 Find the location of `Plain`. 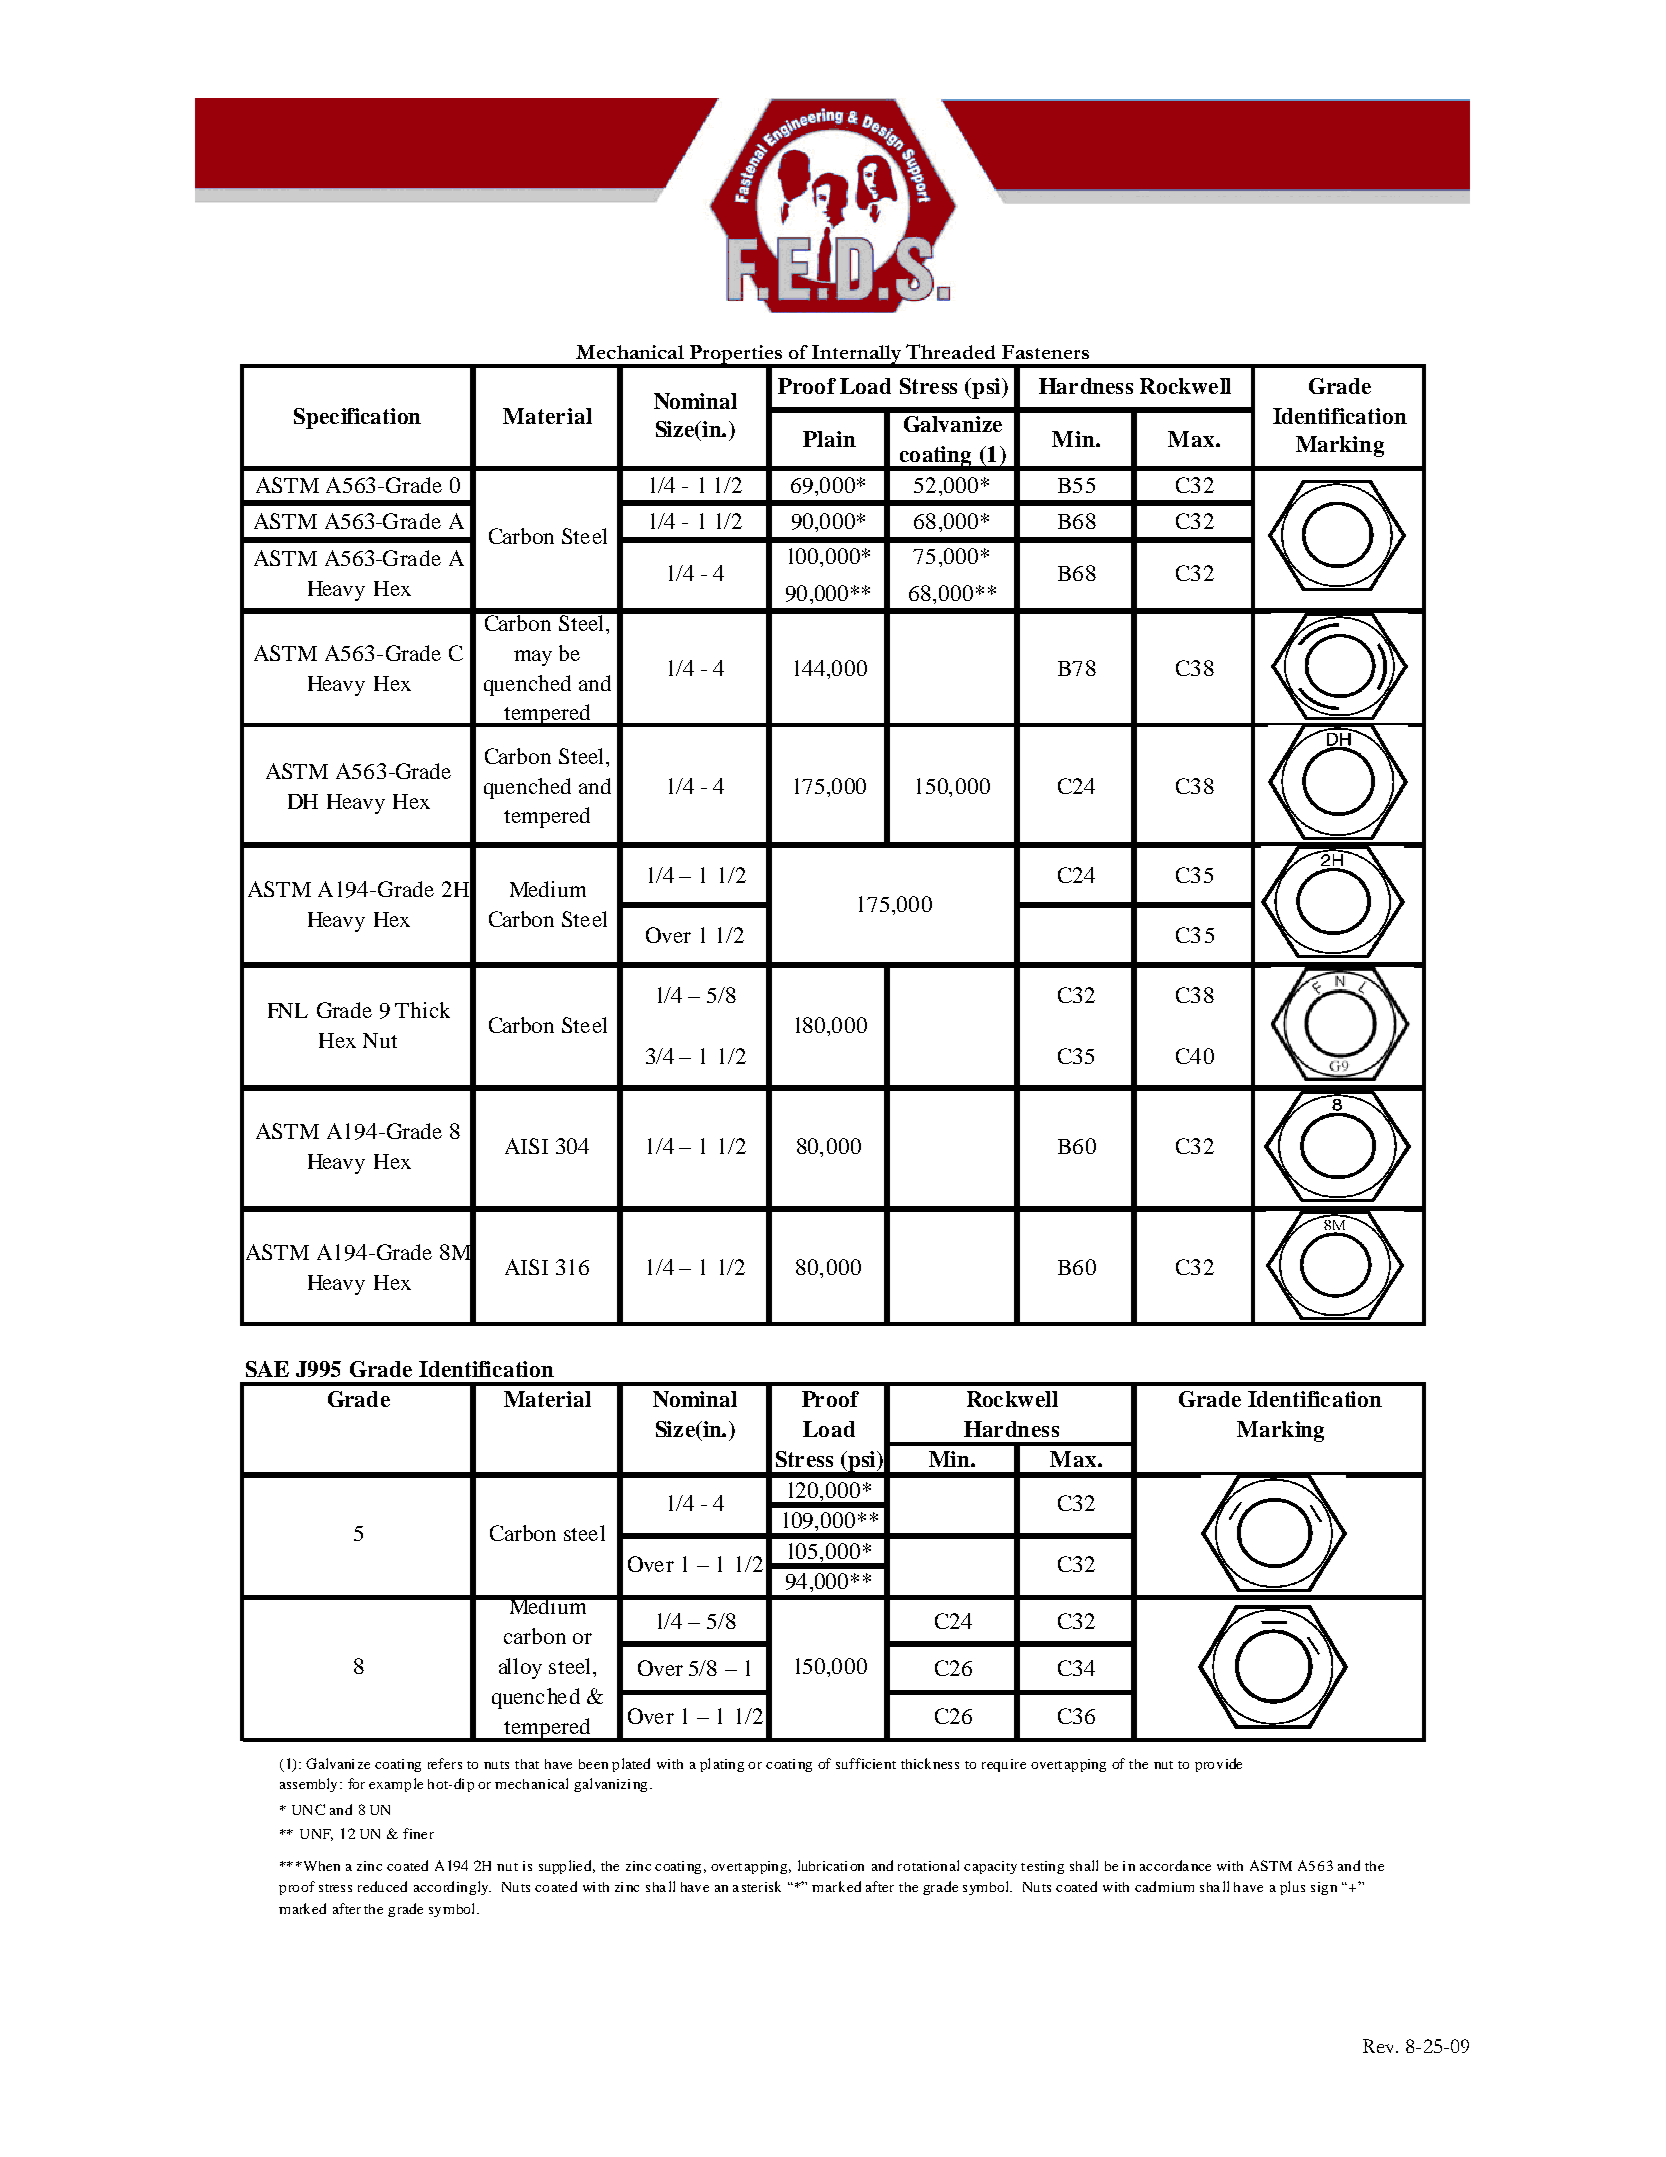

Plain is located at coordinates (829, 439).
